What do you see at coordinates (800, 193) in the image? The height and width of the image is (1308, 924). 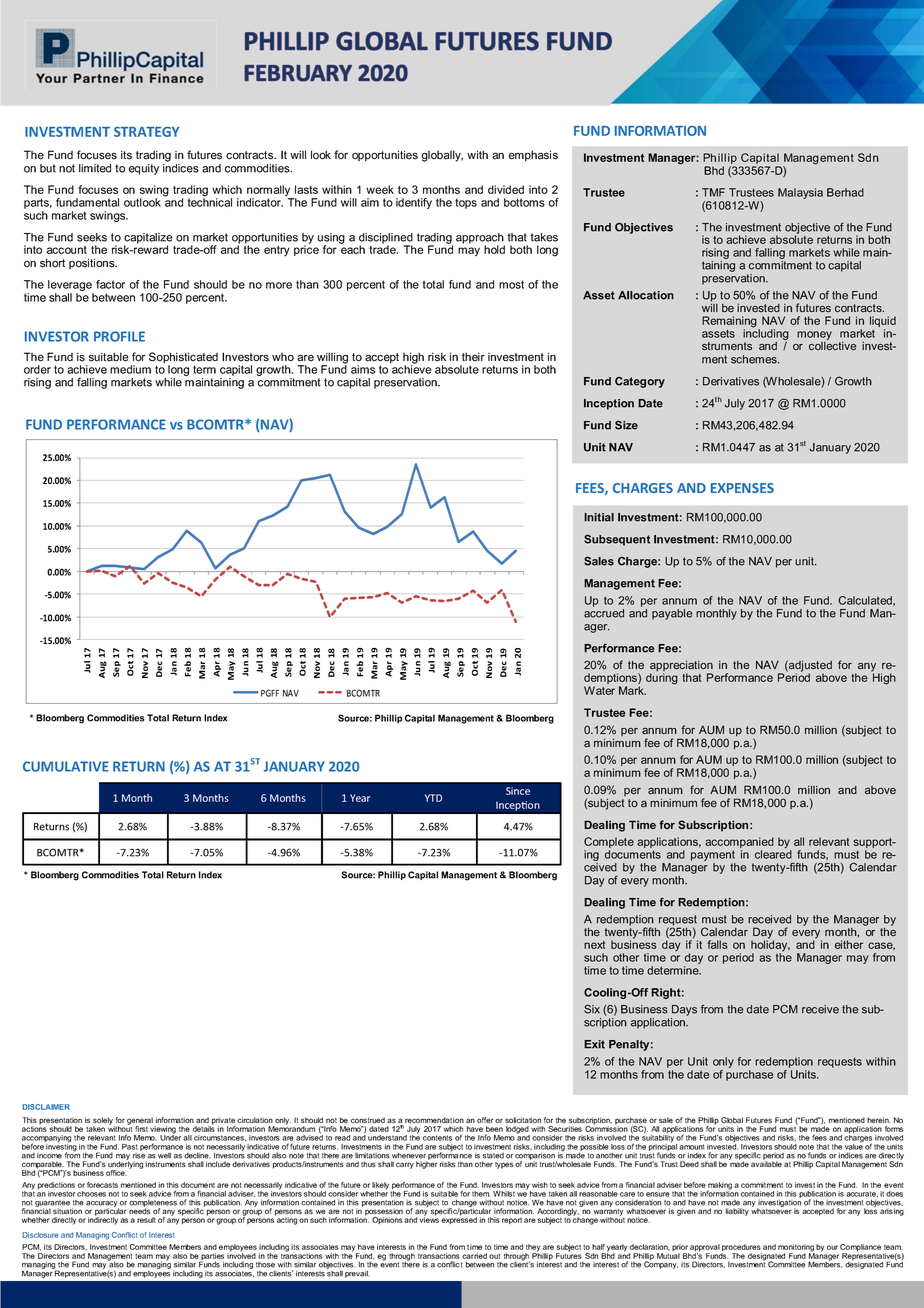 I see `Malaysia` at bounding box center [800, 193].
